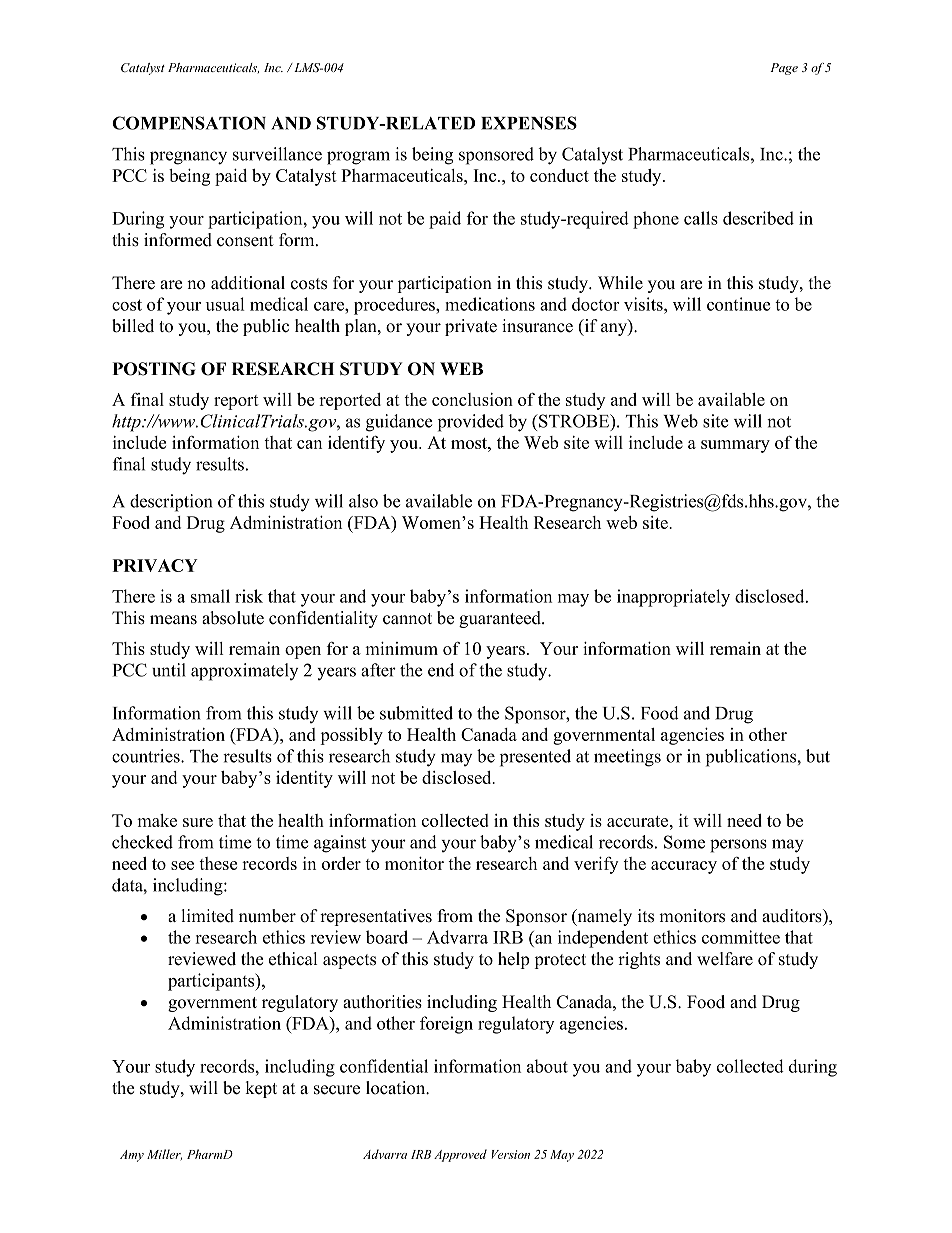 This screenshot has height=1233, width=952. What do you see at coordinates (673, 598) in the screenshot?
I see `inappropriately` at bounding box center [673, 598].
